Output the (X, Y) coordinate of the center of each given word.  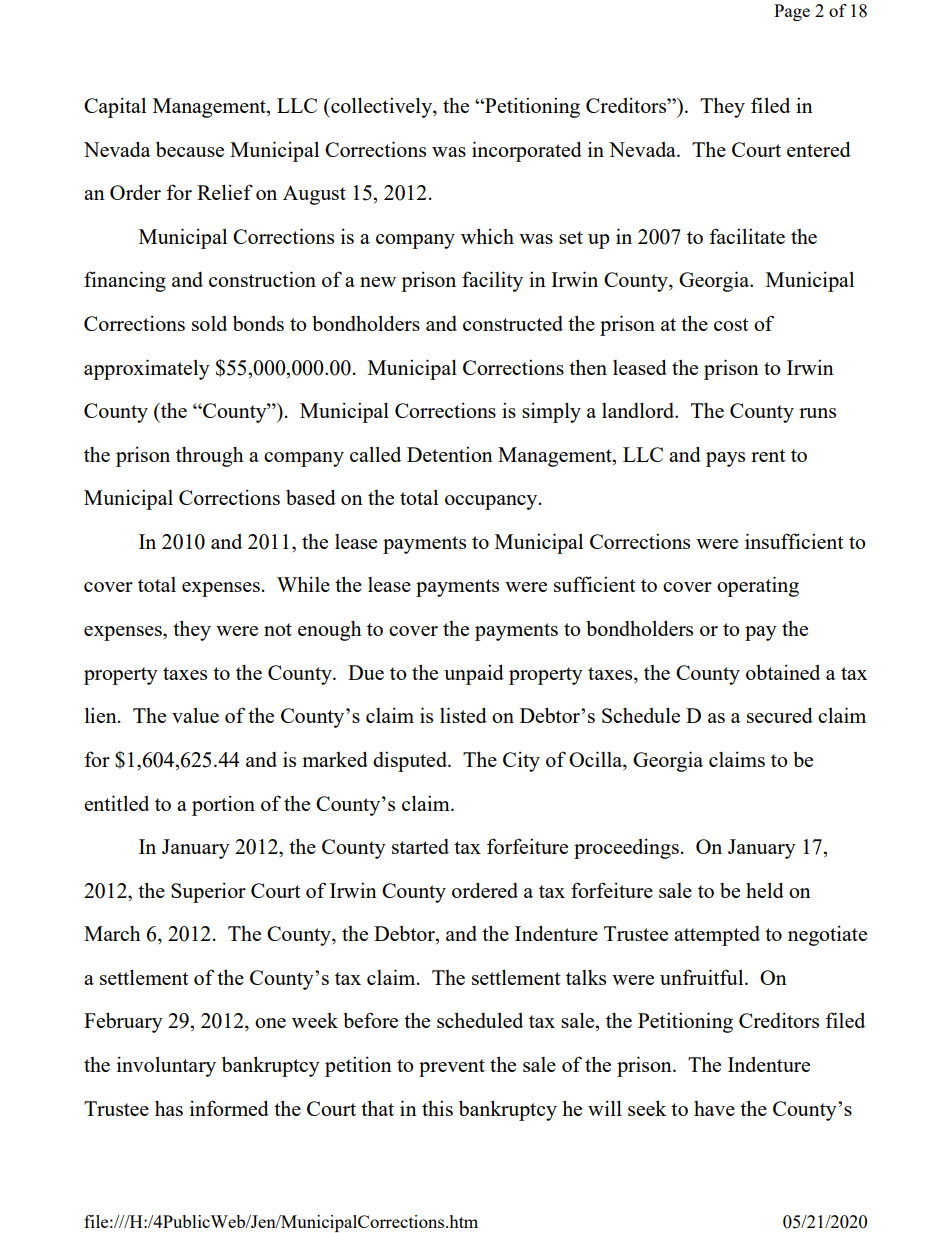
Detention (450, 454)
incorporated (527, 151)
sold (209, 323)
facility (492, 281)
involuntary (166, 1066)
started (420, 846)
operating (758, 586)
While (303, 584)
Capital (115, 107)
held (765, 890)
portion (223, 805)
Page (792, 12)
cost (731, 324)
